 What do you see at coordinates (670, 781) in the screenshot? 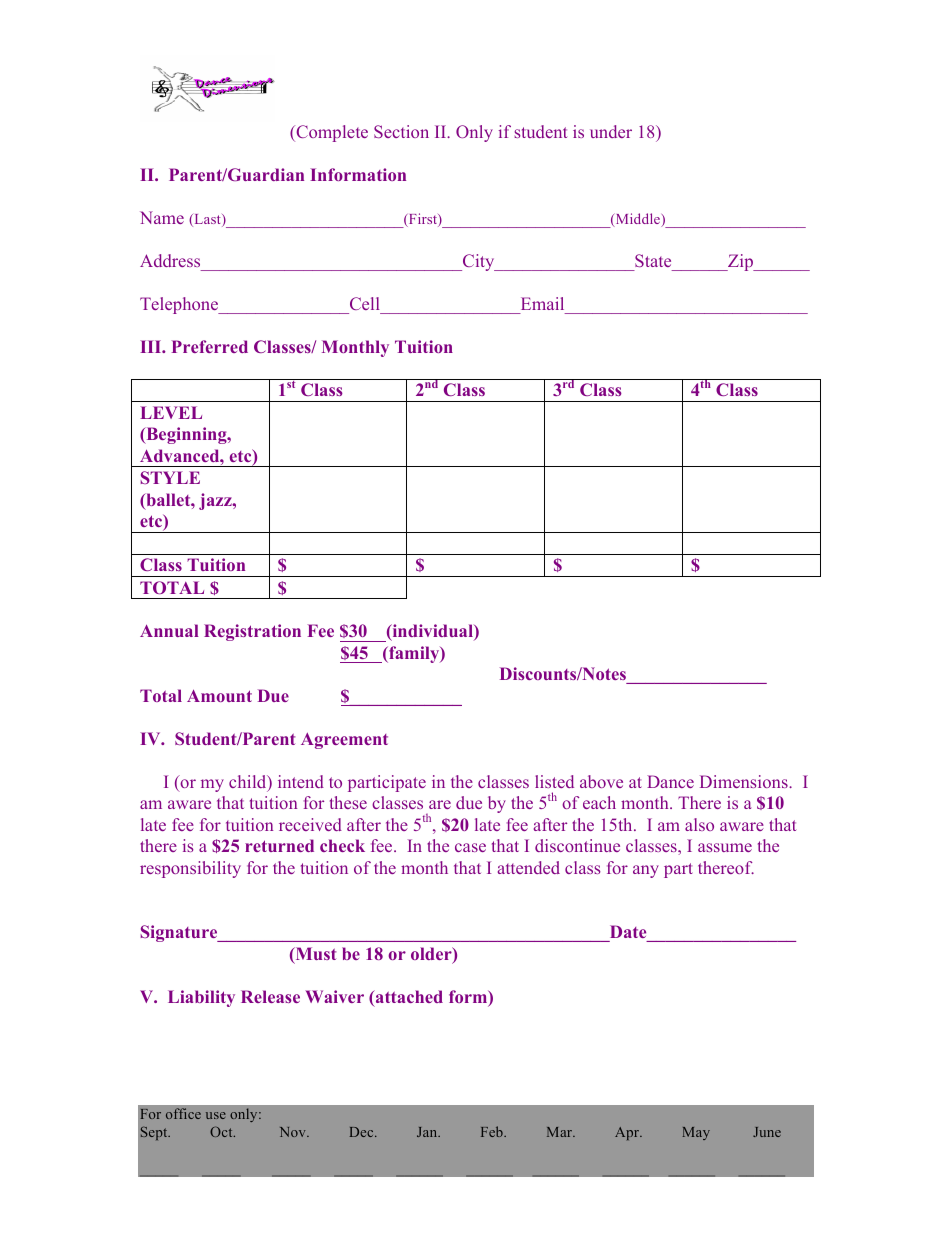
I see `Dance` at bounding box center [670, 781].
